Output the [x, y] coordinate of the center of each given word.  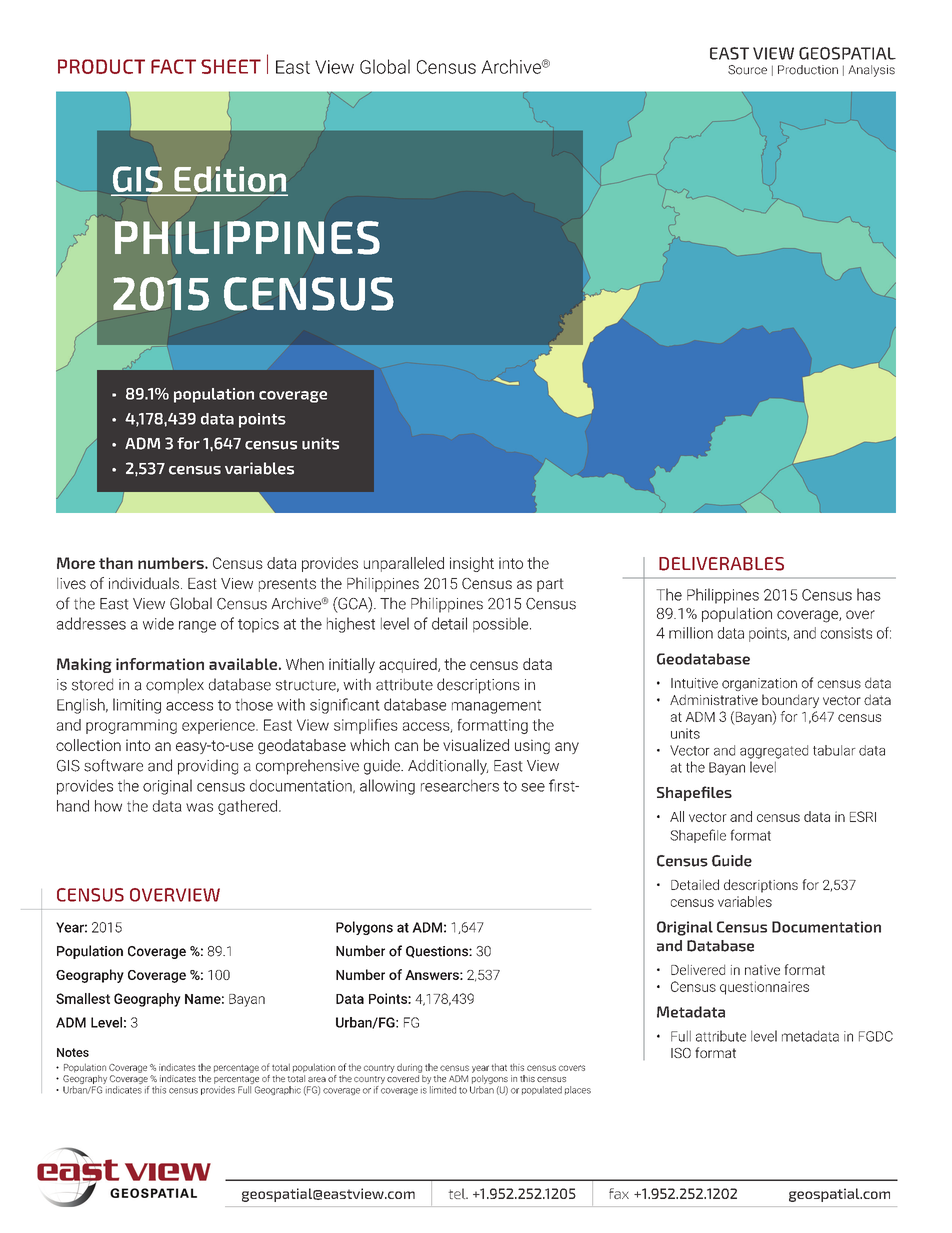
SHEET [231, 66]
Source [747, 70]
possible [502, 625]
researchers [460, 785]
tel [458, 1193]
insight [472, 564]
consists [846, 633]
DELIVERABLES [721, 564]
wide [158, 623]
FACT [173, 66]
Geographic [278, 1090]
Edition [230, 180]
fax [619, 1193]
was [199, 807]
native [762, 970]
